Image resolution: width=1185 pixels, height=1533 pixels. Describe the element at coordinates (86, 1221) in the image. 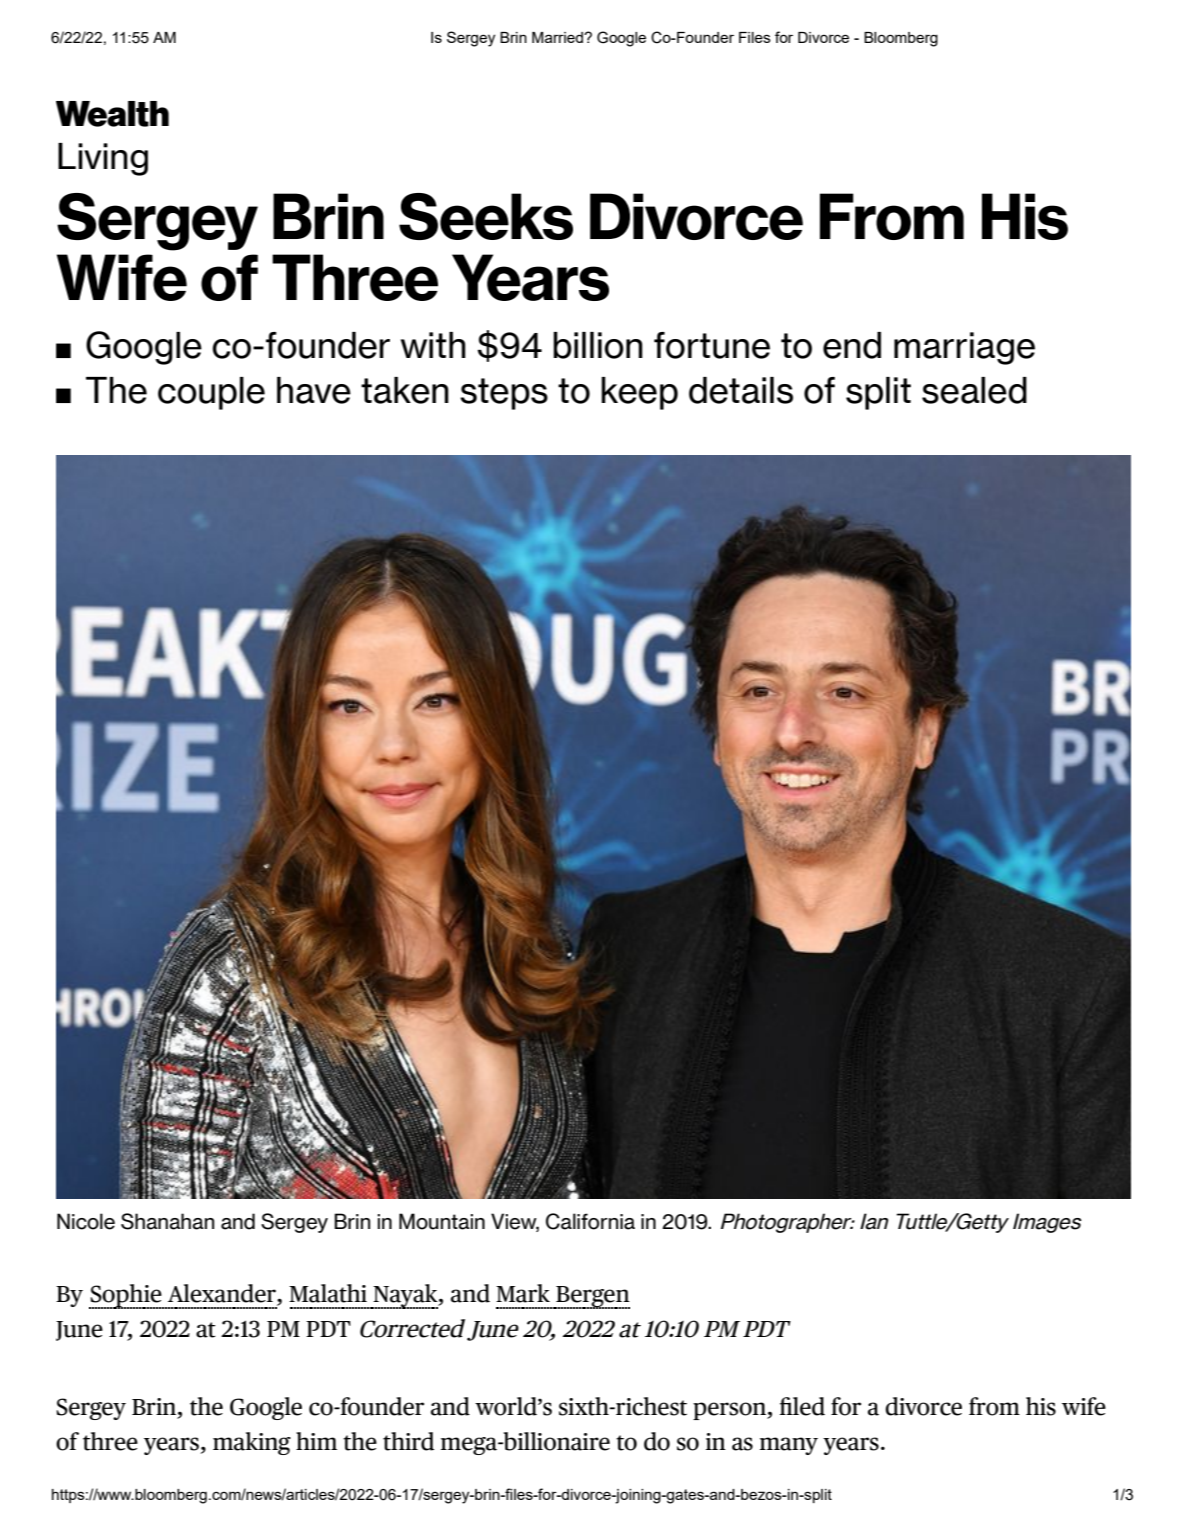

I see `Nicole` at that location.
